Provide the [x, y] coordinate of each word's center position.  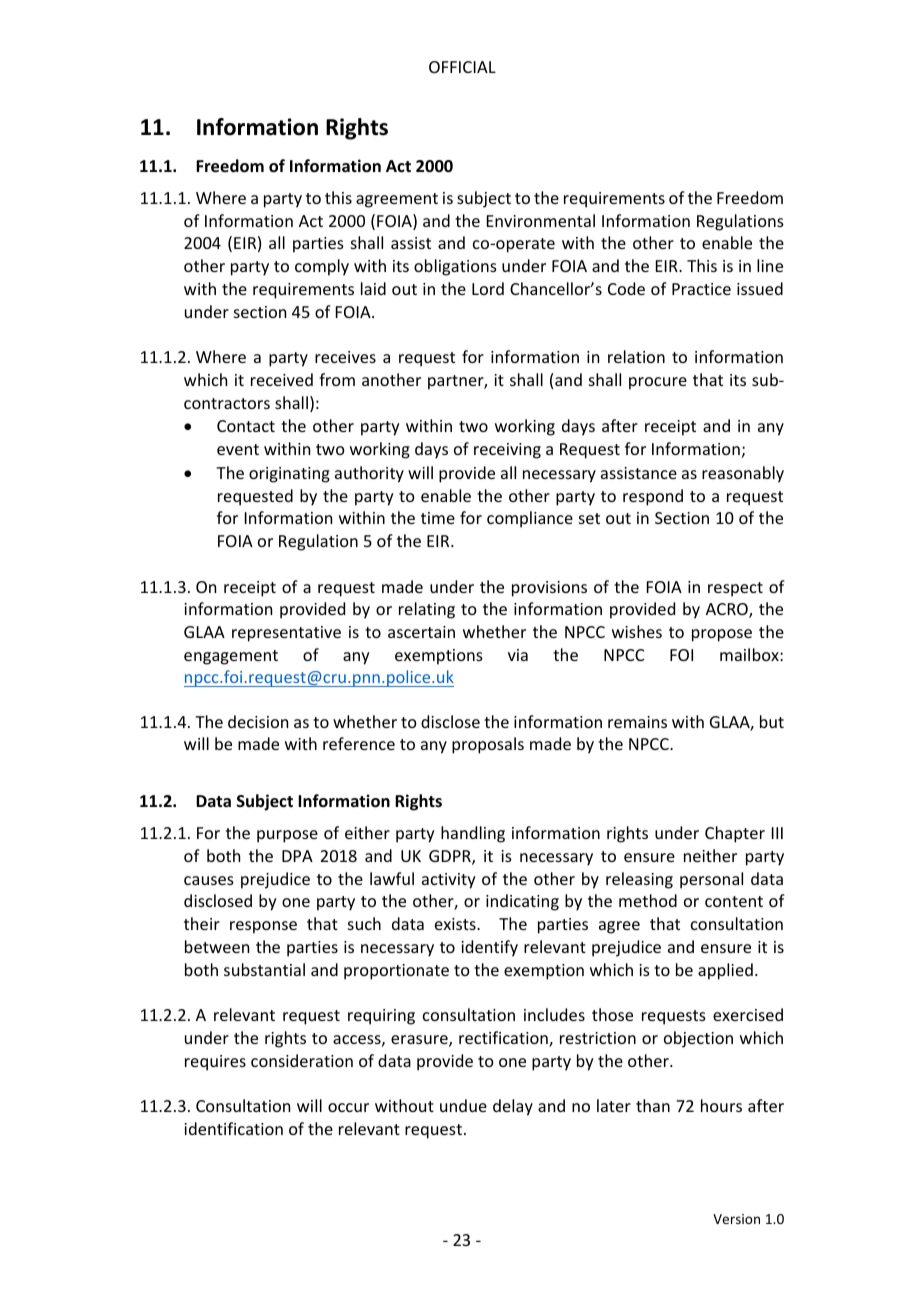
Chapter [735, 834]
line [770, 265]
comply [322, 267]
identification [233, 1128]
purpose [287, 836]
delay [513, 1107]
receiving [507, 451]
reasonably [743, 474]
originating [289, 475]
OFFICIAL [462, 67]
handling [473, 834]
